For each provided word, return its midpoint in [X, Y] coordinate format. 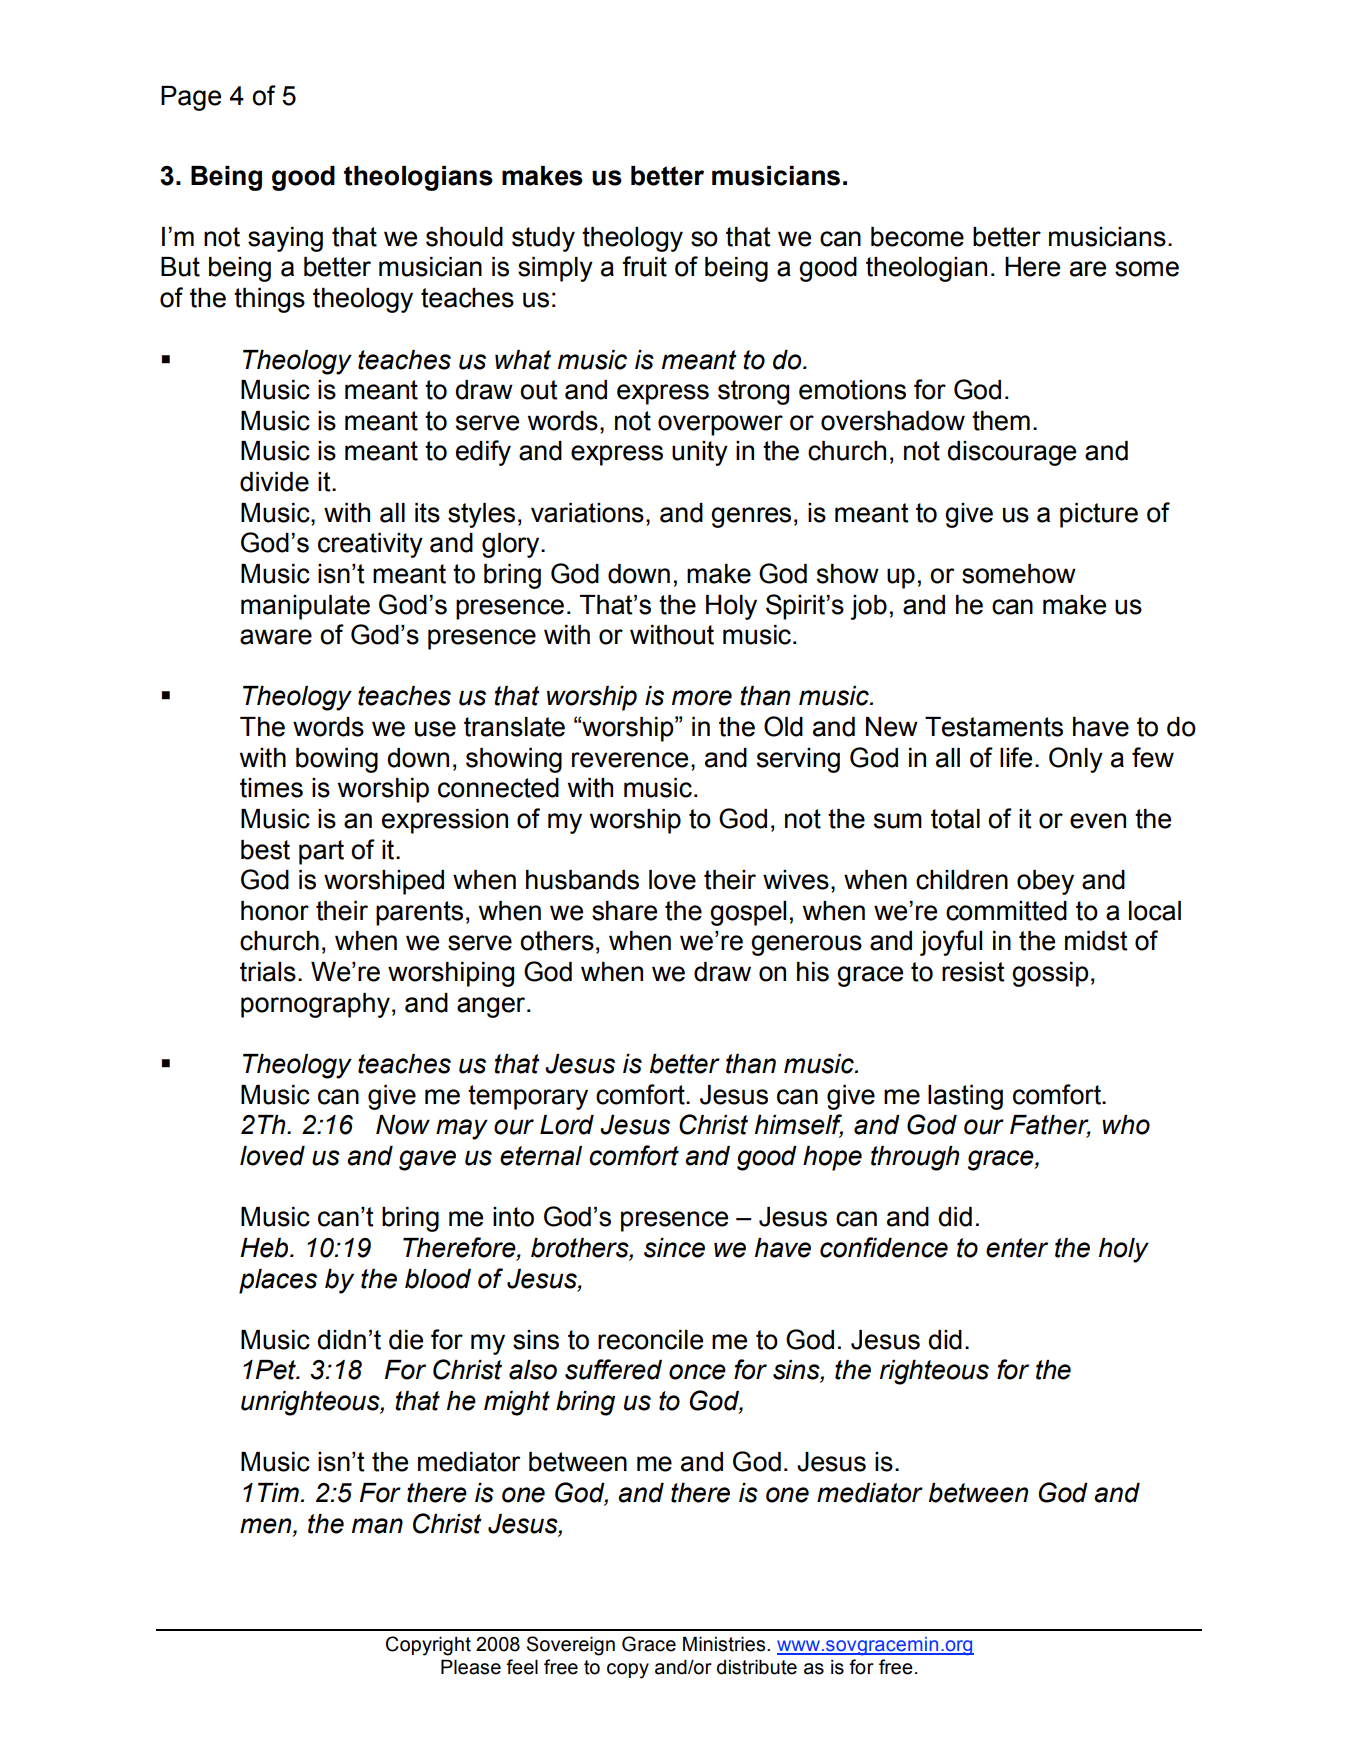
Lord [567, 1125]
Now [403, 1125]
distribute [757, 1667]
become [917, 237]
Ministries [725, 1644]
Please [471, 1667]
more [702, 698]
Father [1050, 1126]
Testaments [994, 727]
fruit [644, 266]
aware [276, 637]
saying [285, 239]
